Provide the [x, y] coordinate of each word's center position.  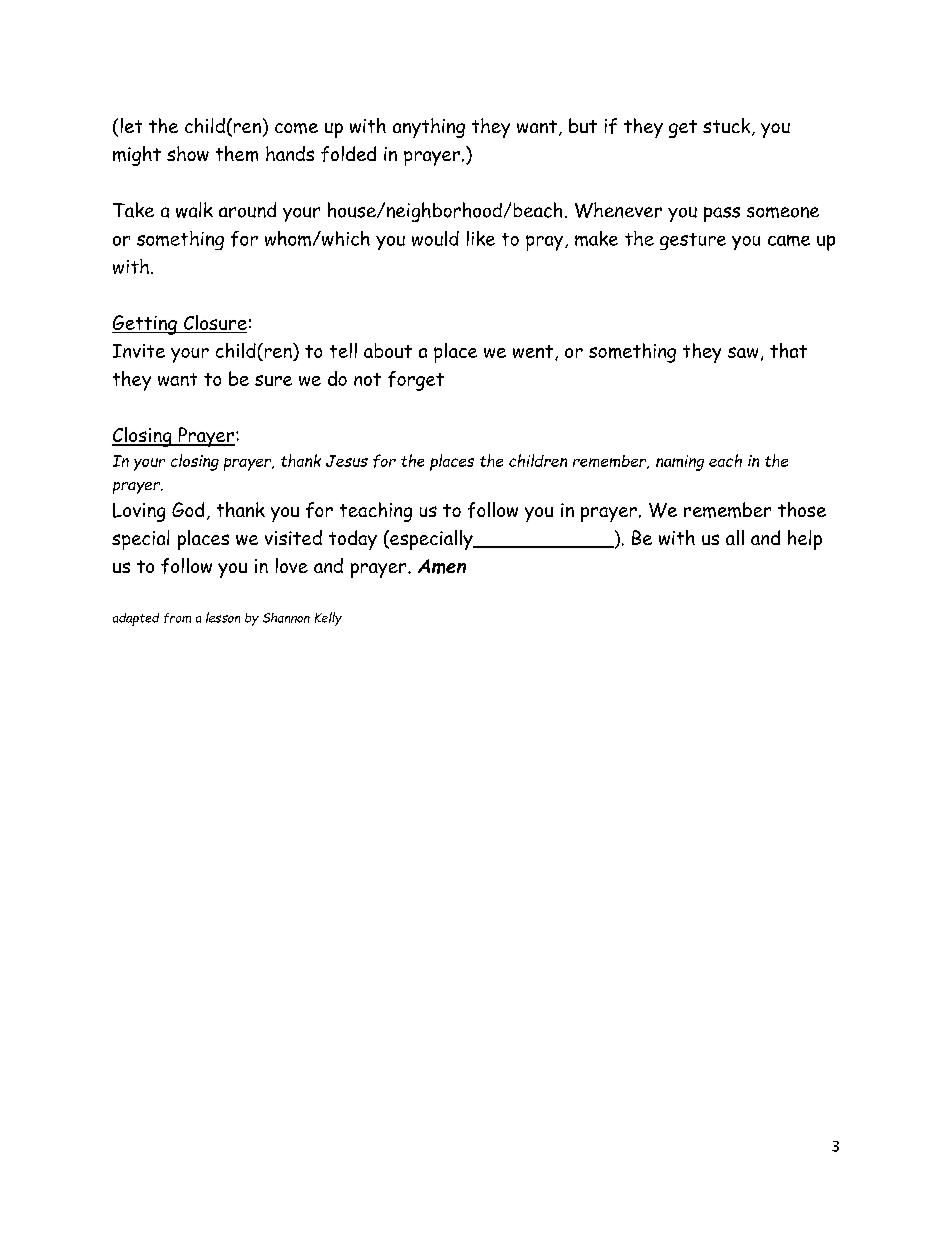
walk [194, 210]
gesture [693, 241]
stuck [726, 125]
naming [680, 463]
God [188, 509]
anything [429, 128]
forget [416, 381]
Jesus [347, 461]
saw [743, 352]
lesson [223, 617]
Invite [139, 351]
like [481, 238]
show [188, 153]
